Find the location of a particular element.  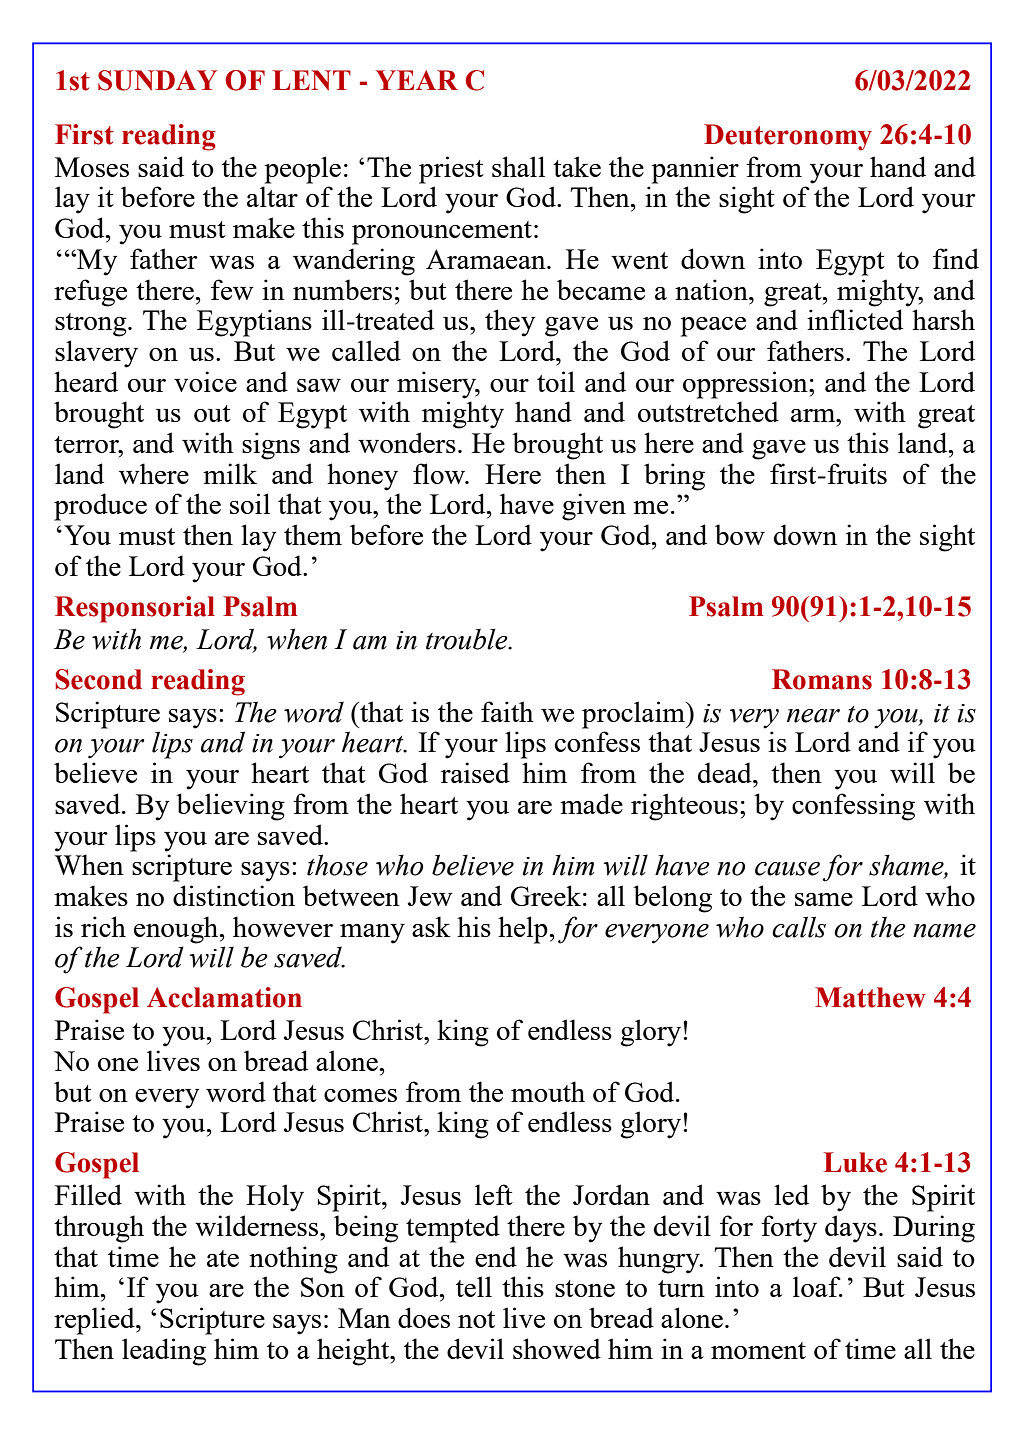

Matthew is located at coordinates (870, 997).
